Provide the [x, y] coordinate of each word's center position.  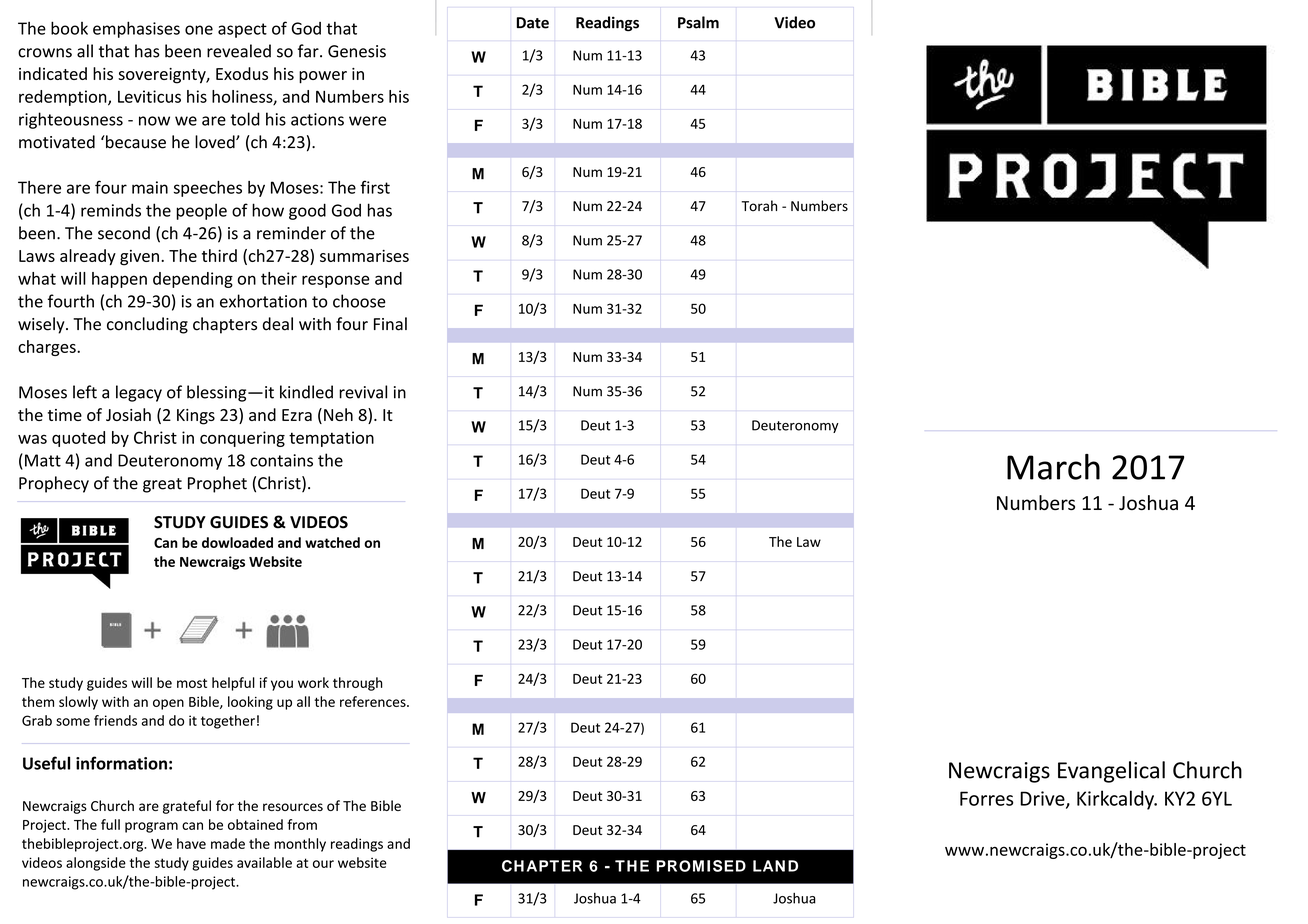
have [191, 843]
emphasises [136, 29]
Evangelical [1111, 772]
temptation [331, 439]
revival [363, 392]
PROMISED [701, 866]
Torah [759, 206]
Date [532, 23]
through [358, 684]
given [139, 258]
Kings [196, 417]
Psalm [698, 22]
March [1053, 467]
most [192, 683]
